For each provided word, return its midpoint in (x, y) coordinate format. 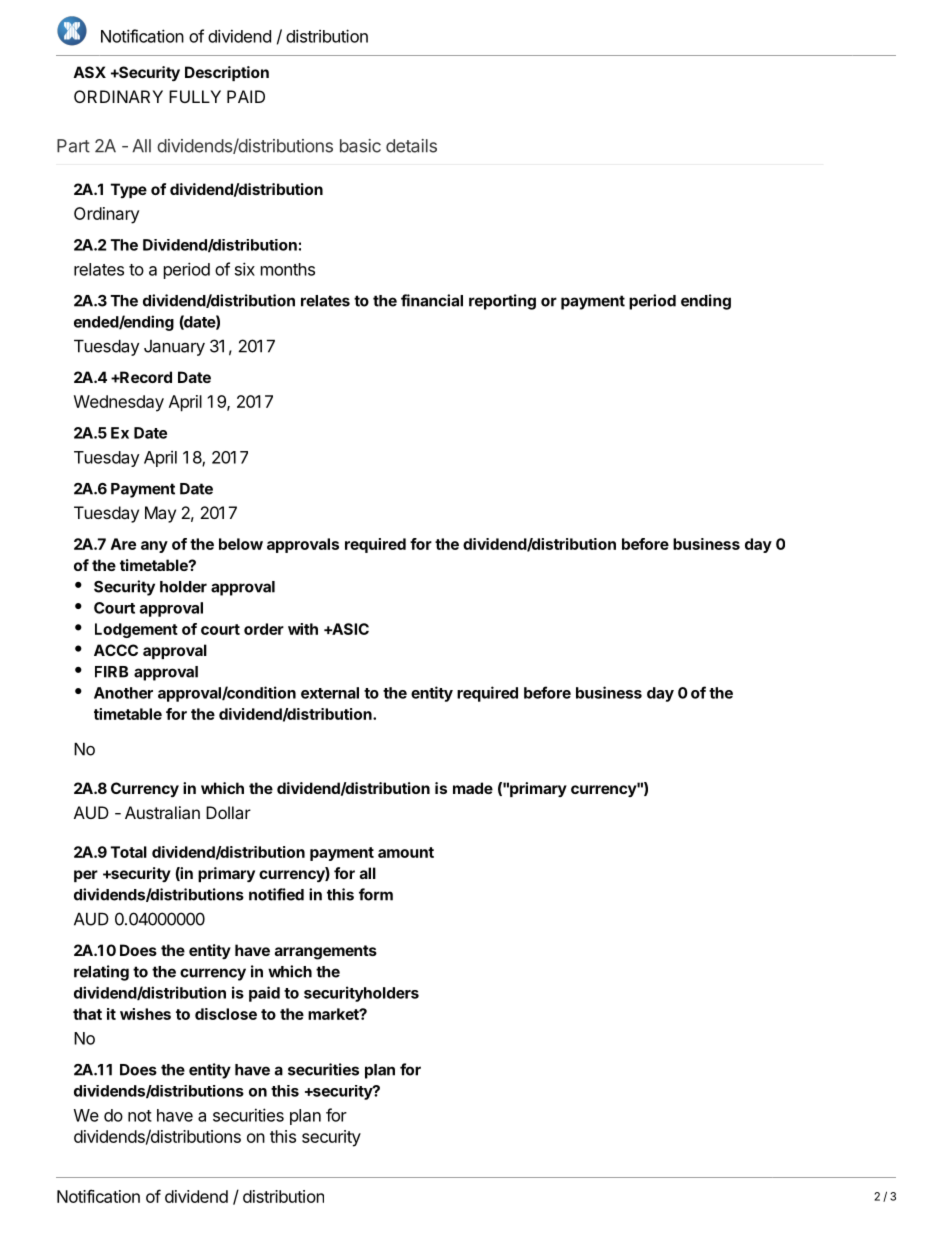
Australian (162, 812)
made (473, 788)
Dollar (228, 812)
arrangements (326, 952)
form (376, 894)
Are (123, 544)
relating (101, 973)
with (303, 629)
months (288, 269)
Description (227, 73)
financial (432, 300)
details (411, 146)
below (241, 544)
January (174, 348)
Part (73, 146)
